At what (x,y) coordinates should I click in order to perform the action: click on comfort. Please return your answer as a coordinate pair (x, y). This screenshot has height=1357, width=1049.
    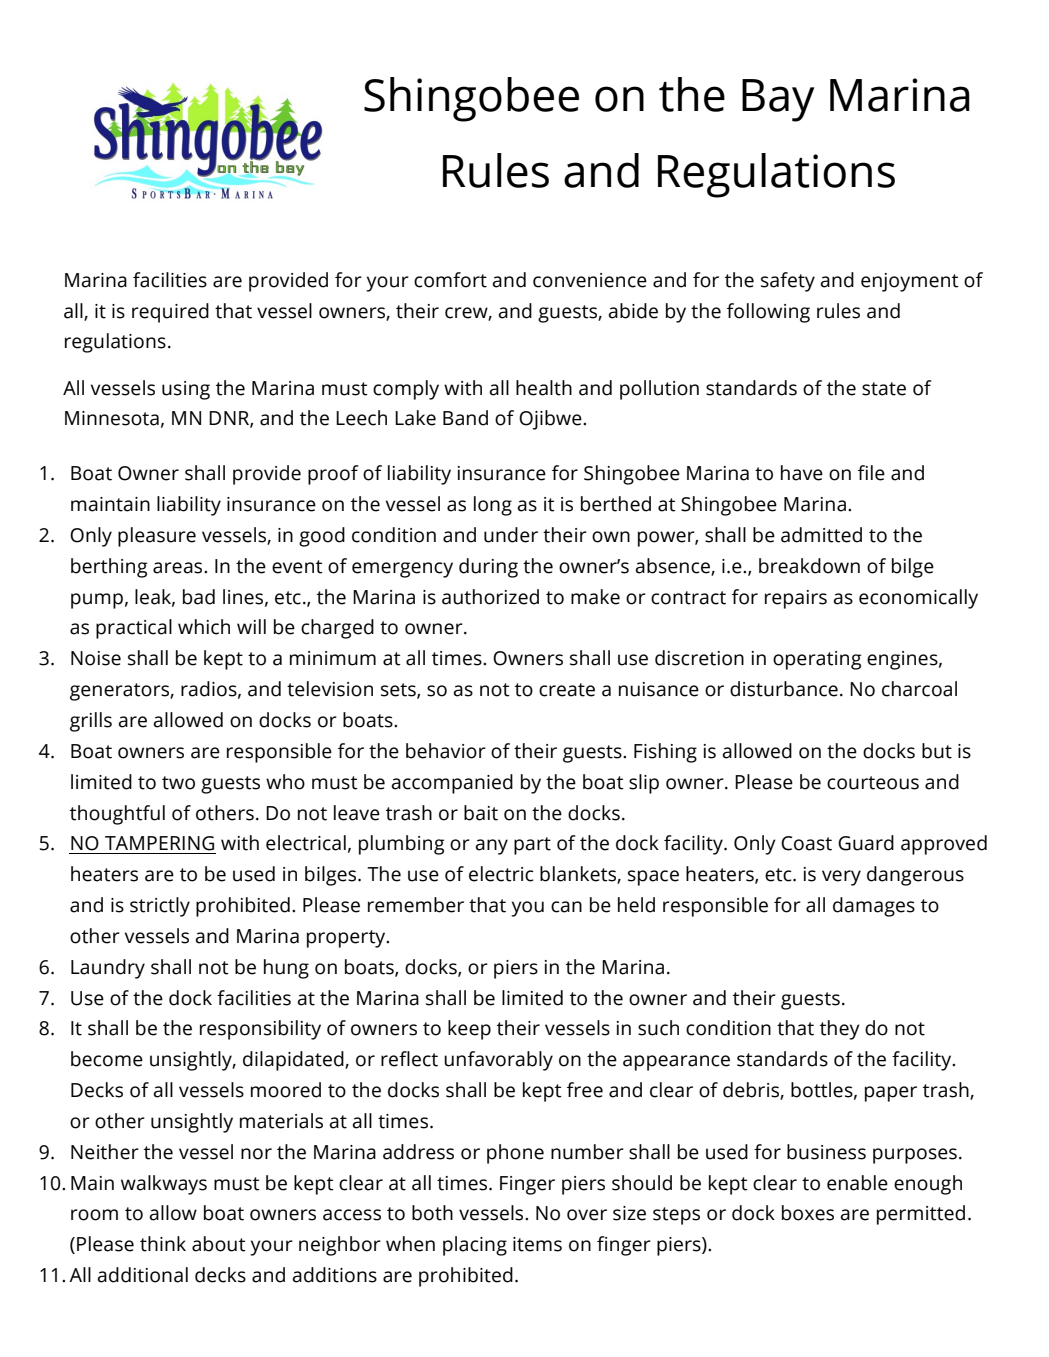
    Looking at the image, I should click on (450, 280).
